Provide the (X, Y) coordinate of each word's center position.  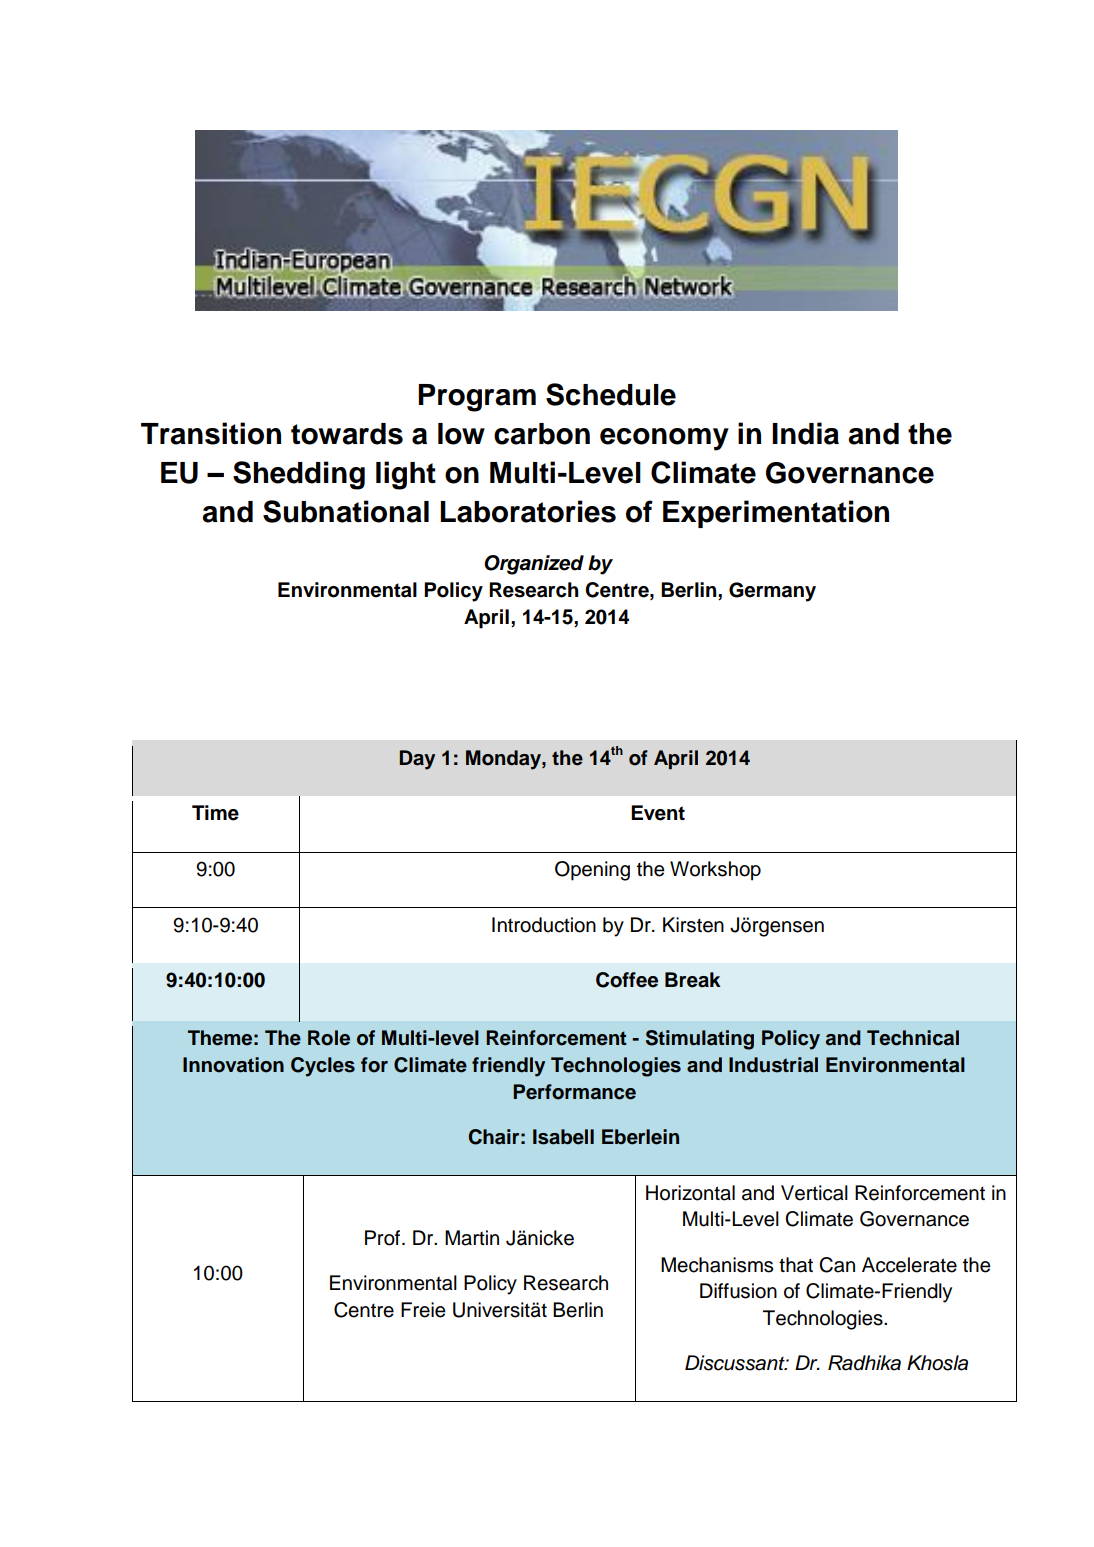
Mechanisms (717, 1265)
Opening (592, 871)
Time (215, 813)
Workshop (715, 871)
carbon (542, 434)
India (805, 433)
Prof (384, 1238)
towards (347, 434)
